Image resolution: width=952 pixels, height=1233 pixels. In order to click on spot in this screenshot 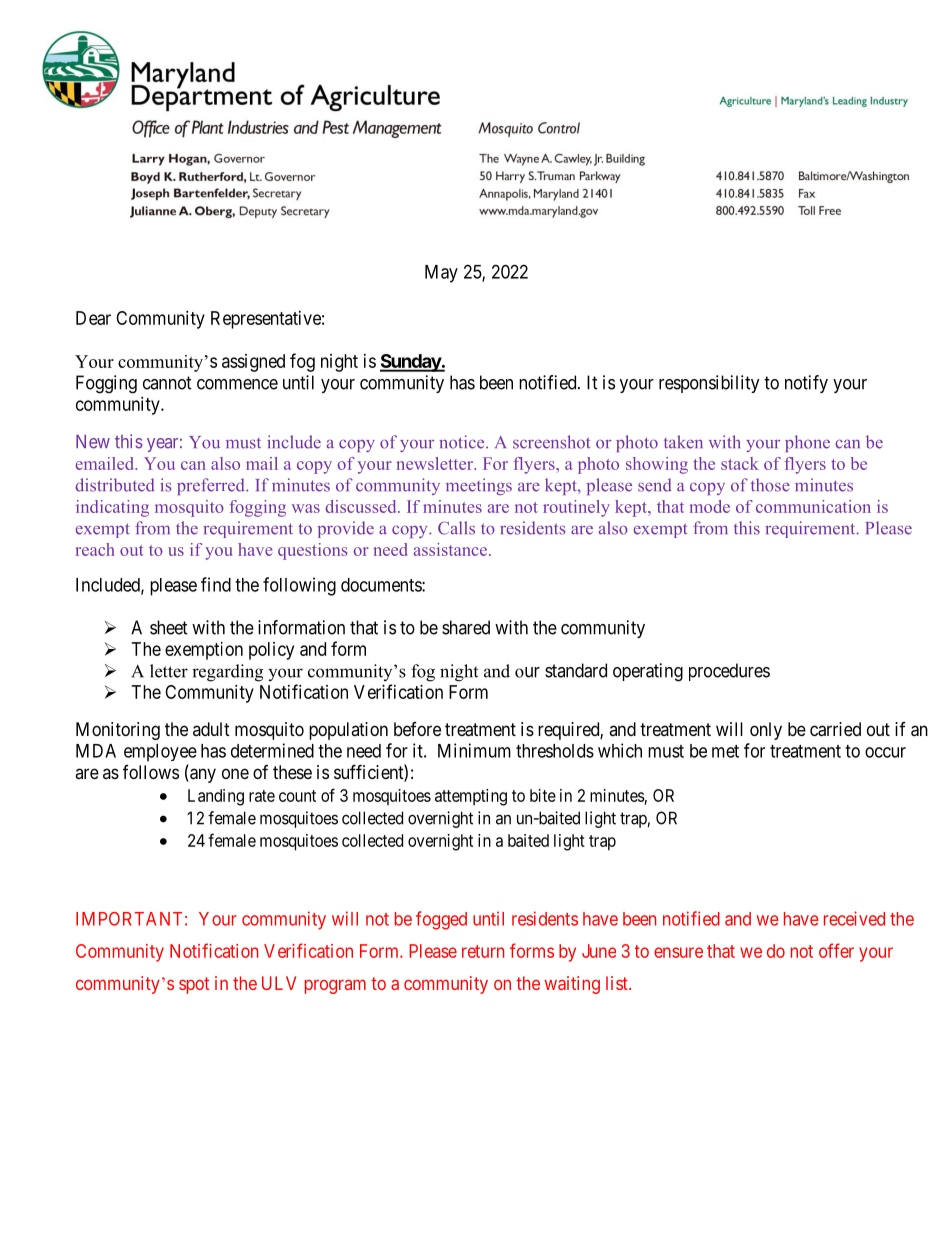, I will do `click(194, 985)`.
